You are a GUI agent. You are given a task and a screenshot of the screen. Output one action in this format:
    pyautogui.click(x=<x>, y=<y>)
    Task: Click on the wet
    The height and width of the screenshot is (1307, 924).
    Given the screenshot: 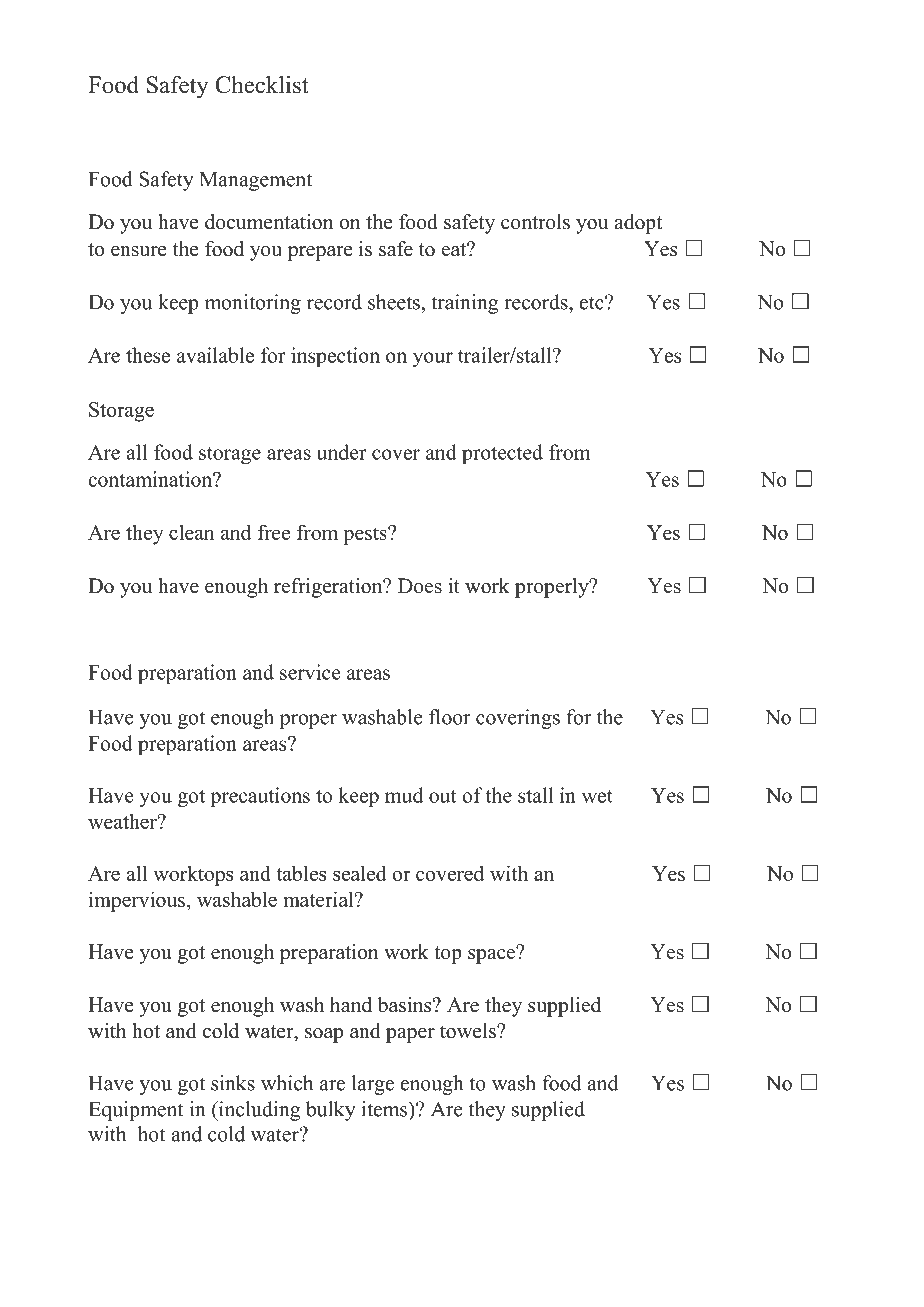 What is the action you would take?
    pyautogui.click(x=597, y=796)
